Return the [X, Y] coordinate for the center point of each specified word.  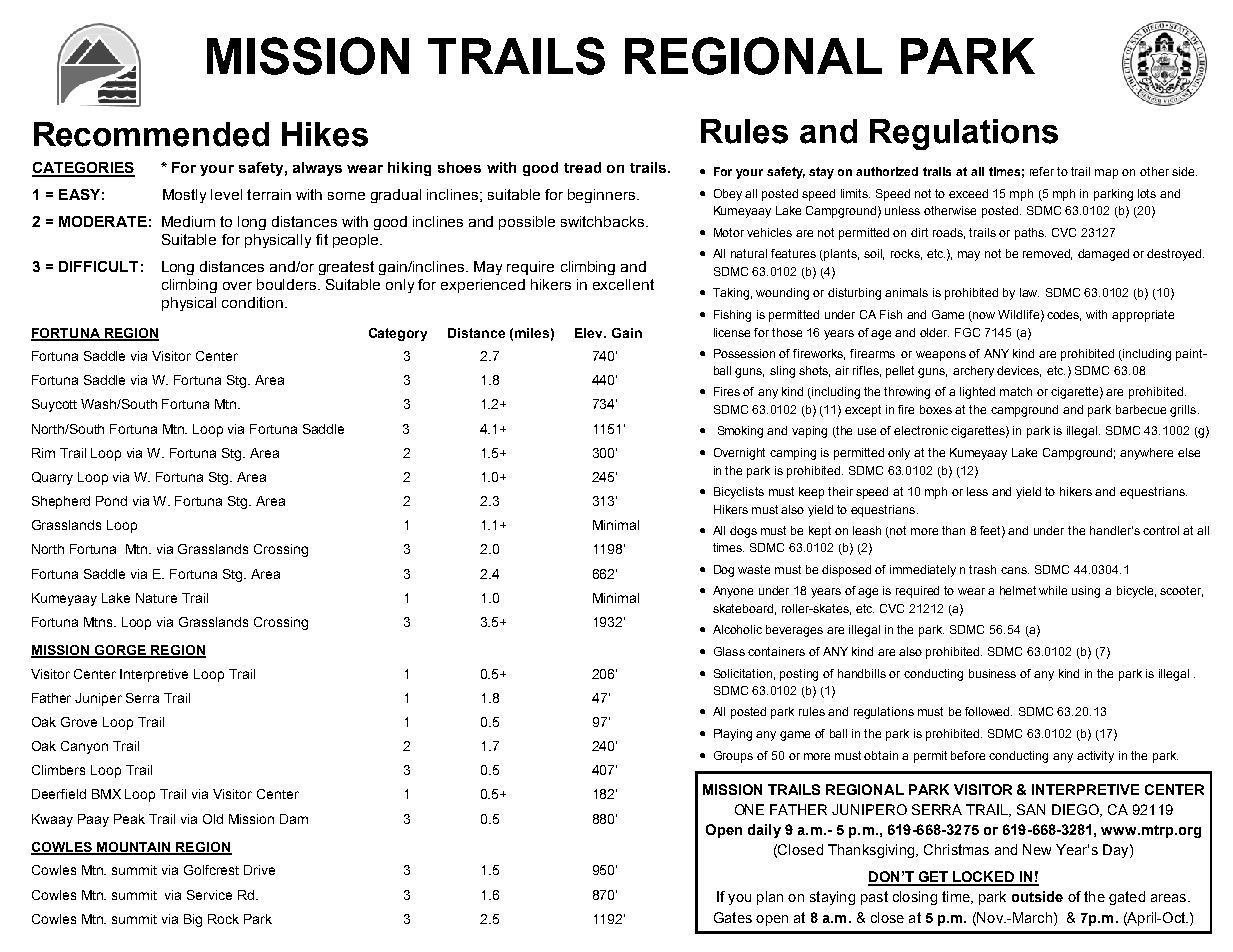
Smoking [740, 432]
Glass [729, 651]
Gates [733, 917]
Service [209, 895]
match [1016, 391]
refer [1042, 171]
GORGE [120, 651]
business [992, 673]
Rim [43, 453]
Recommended [151, 134]
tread [582, 167]
